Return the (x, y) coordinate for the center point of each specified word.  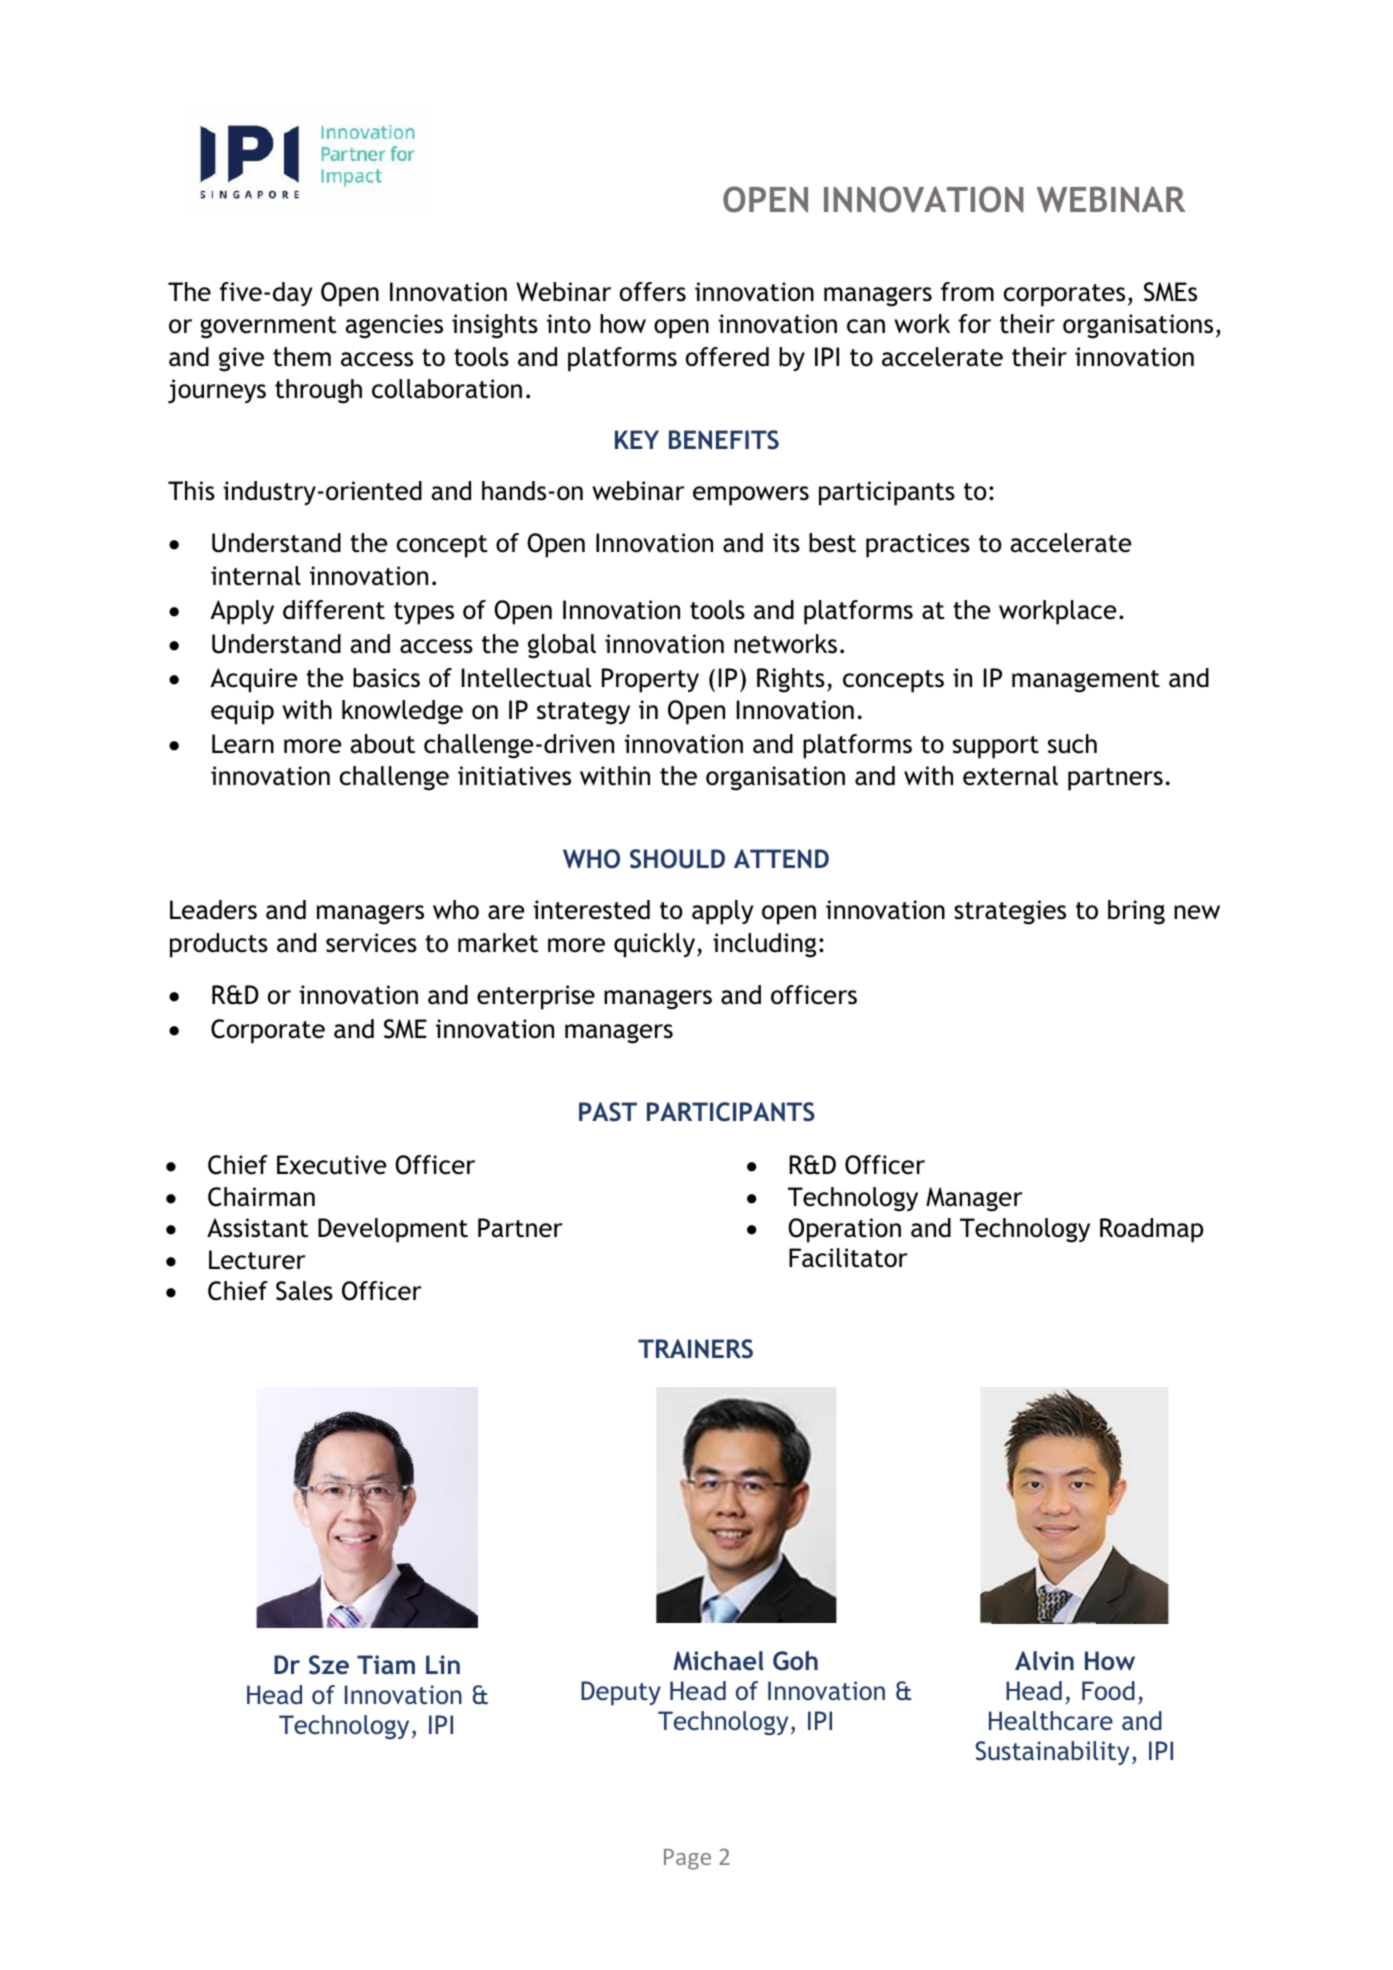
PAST (608, 1112)
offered (727, 357)
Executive (331, 1165)
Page (687, 1859)
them (302, 357)
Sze (329, 1665)
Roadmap (1151, 1230)
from (967, 292)
